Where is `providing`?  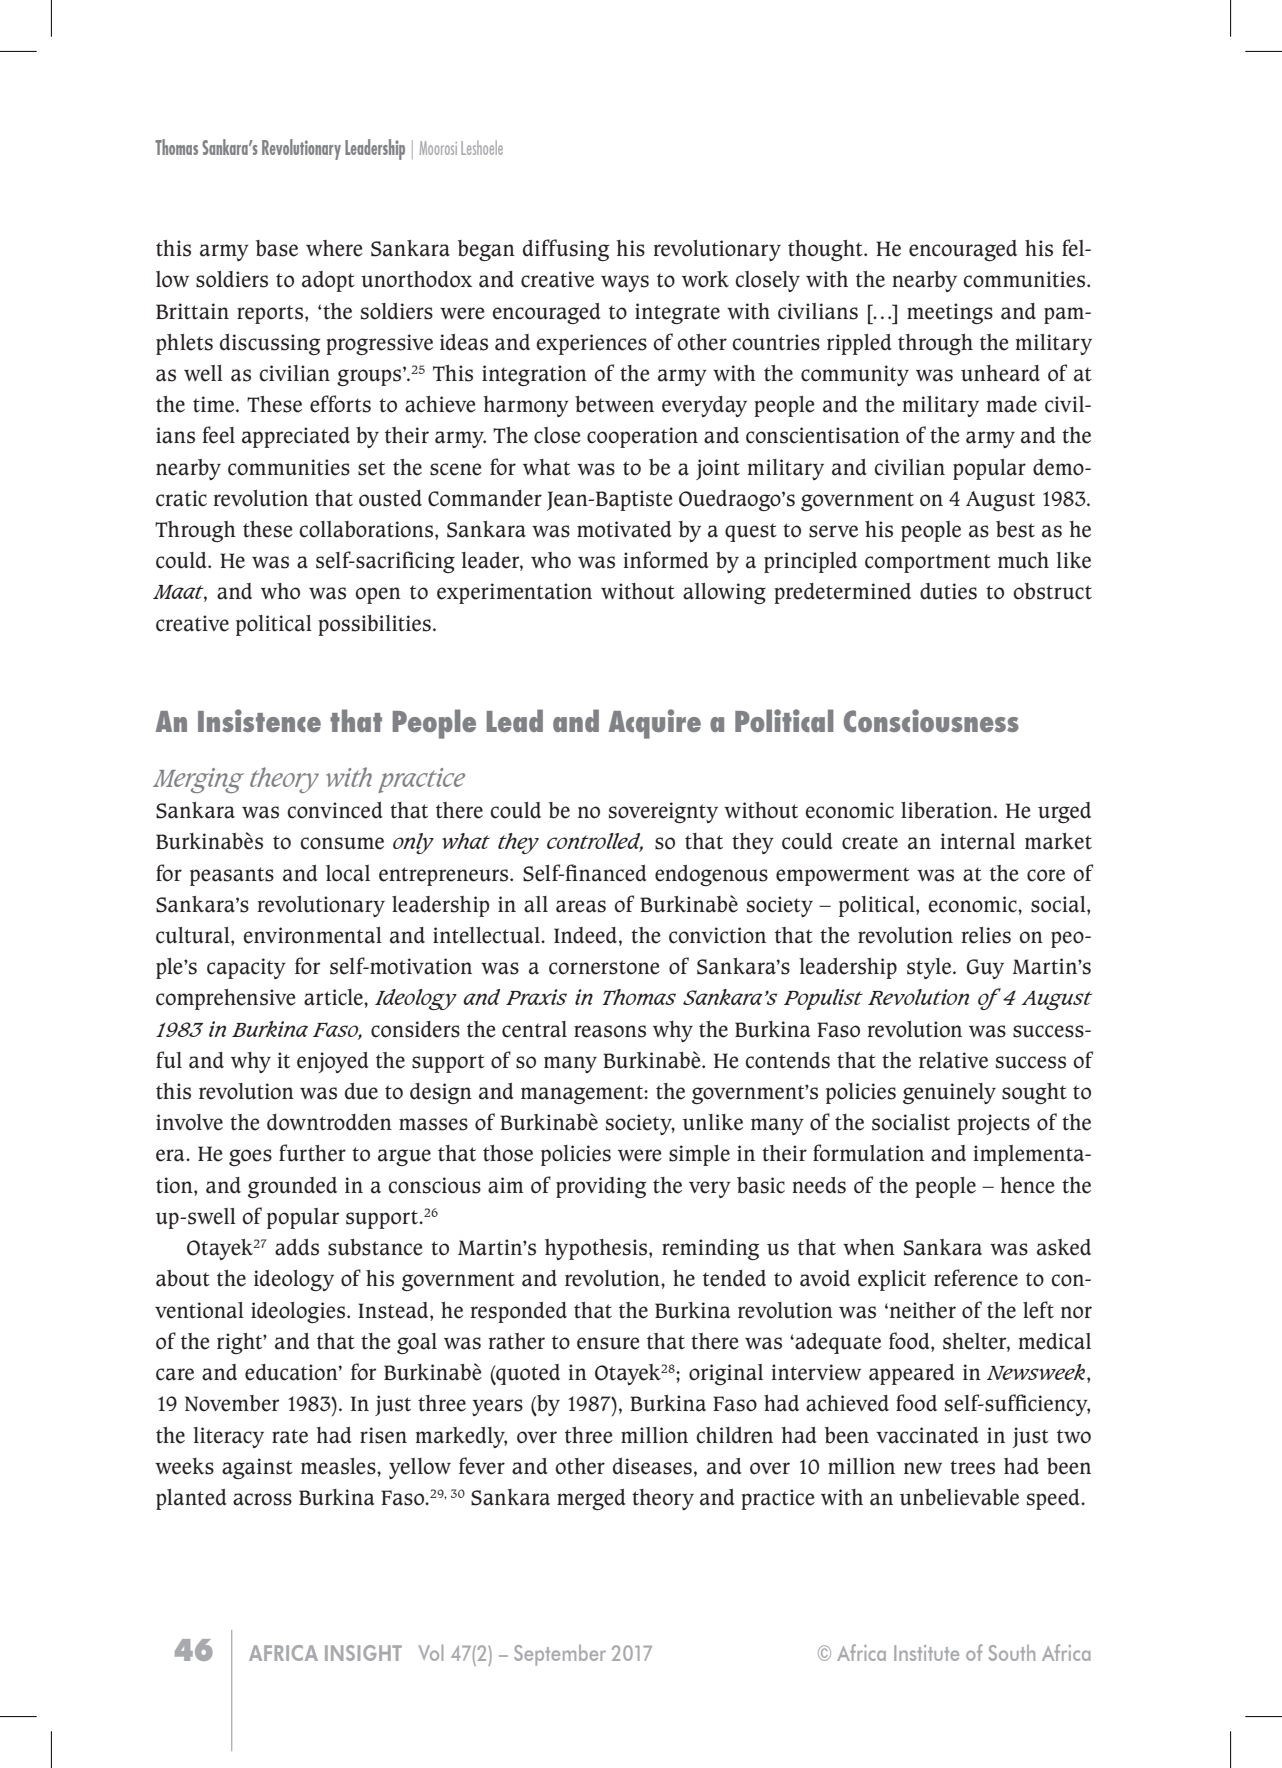 providing is located at coordinates (601, 1187).
